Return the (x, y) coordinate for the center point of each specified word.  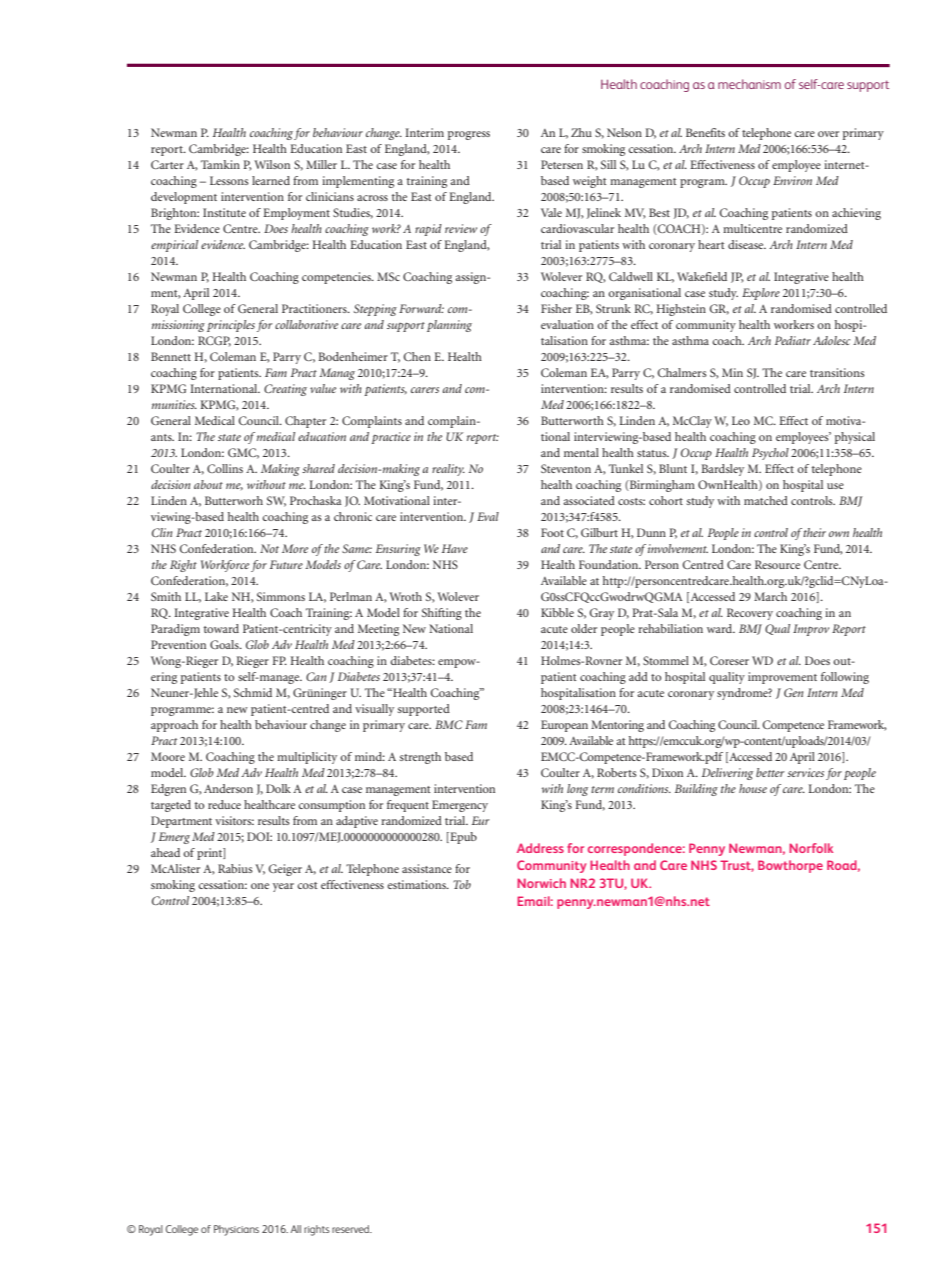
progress (469, 135)
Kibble (557, 612)
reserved (351, 1229)
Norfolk (811, 848)
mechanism (749, 84)
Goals (225, 644)
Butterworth (572, 420)
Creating (285, 390)
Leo (741, 420)
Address (540, 848)
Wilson (272, 164)
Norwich (541, 883)
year (283, 887)
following (845, 678)
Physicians (236, 1230)
